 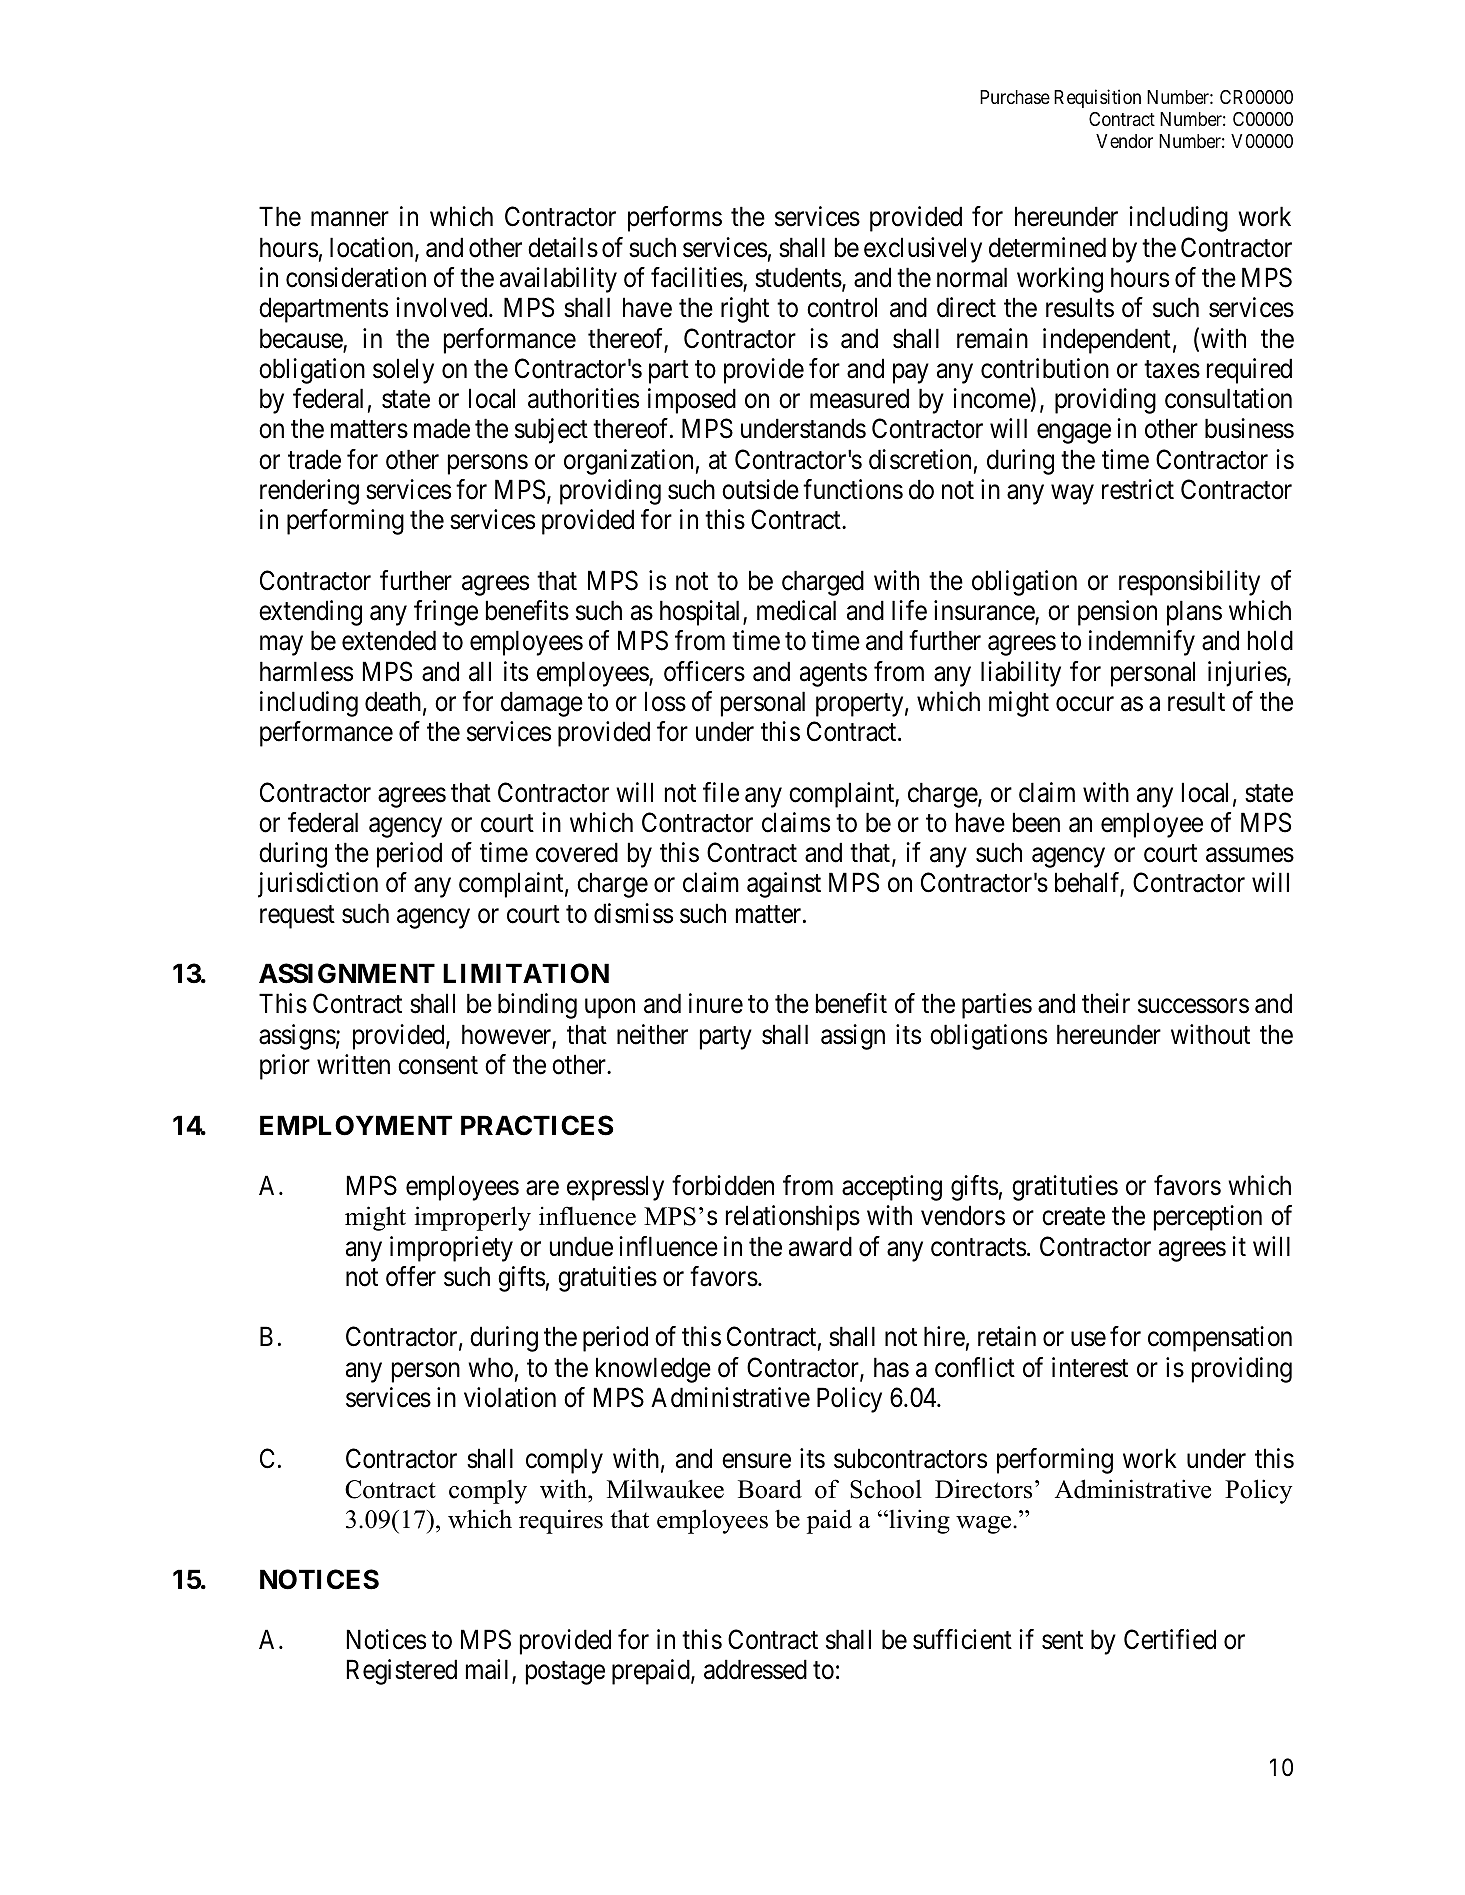 What do you see at coordinates (1170, 1639) in the screenshot?
I see `Certified` at bounding box center [1170, 1639].
